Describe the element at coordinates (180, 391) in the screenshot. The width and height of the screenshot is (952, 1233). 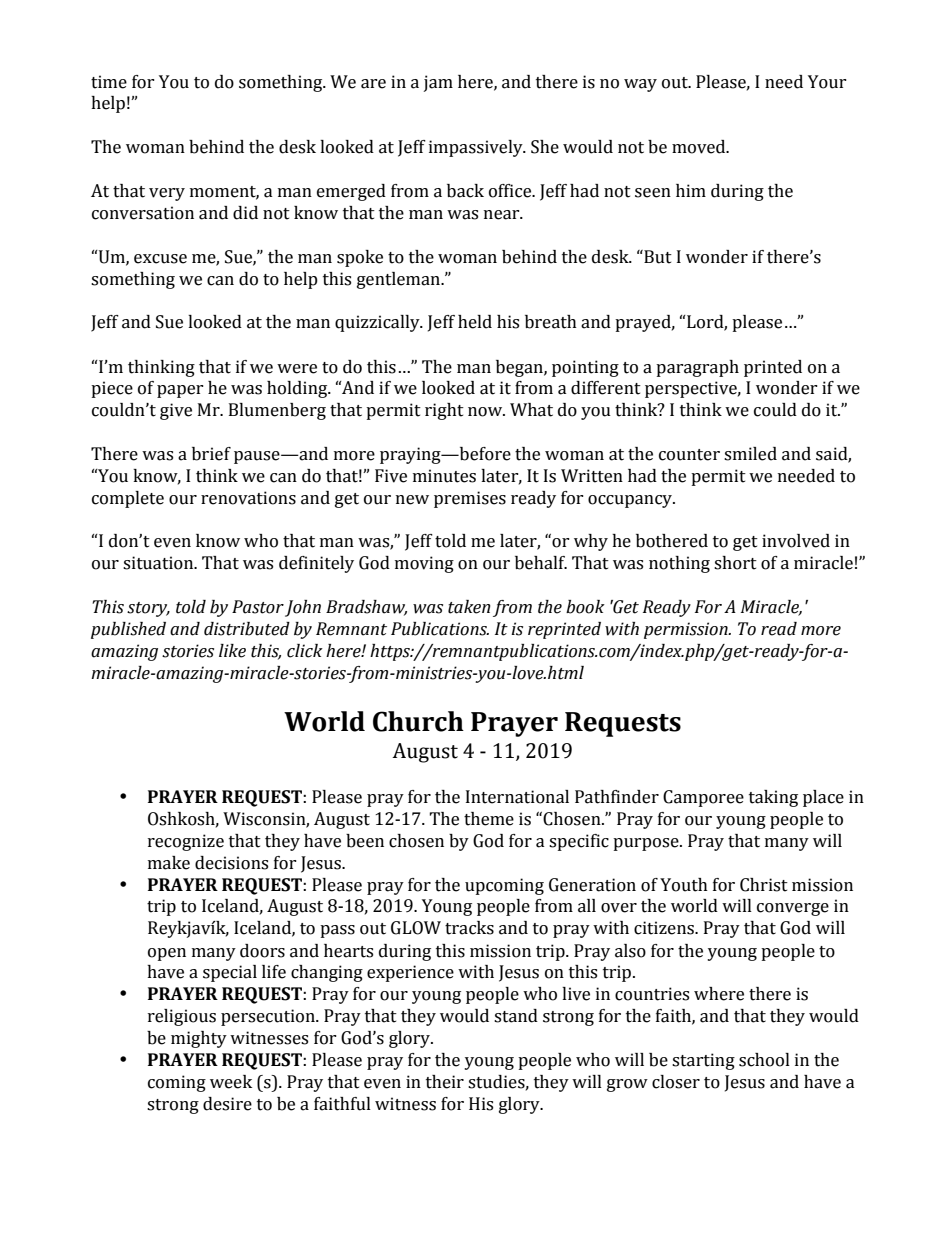
I see `paper` at that location.
